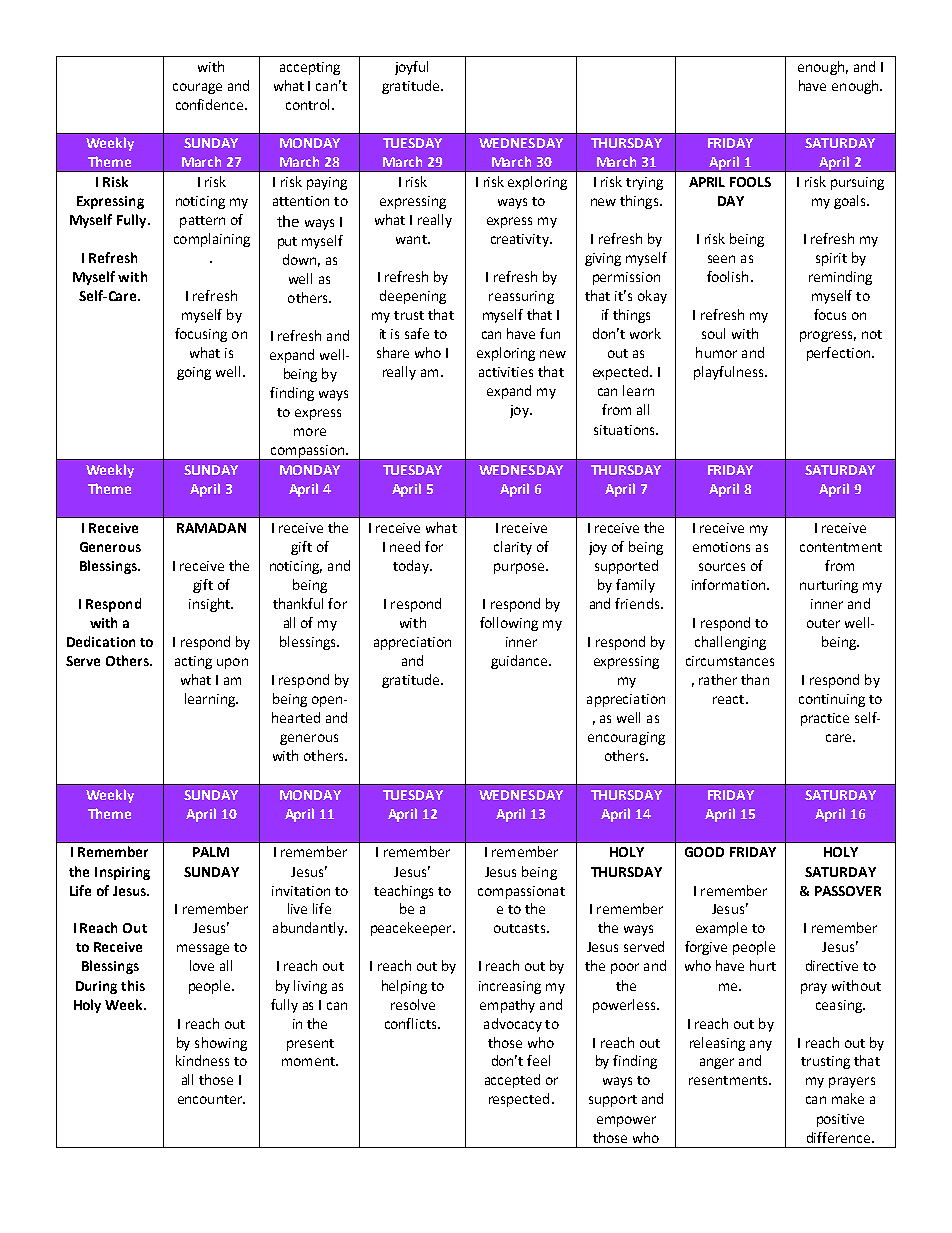 The image size is (952, 1233). I want to click on joyful, so click(411, 68).
